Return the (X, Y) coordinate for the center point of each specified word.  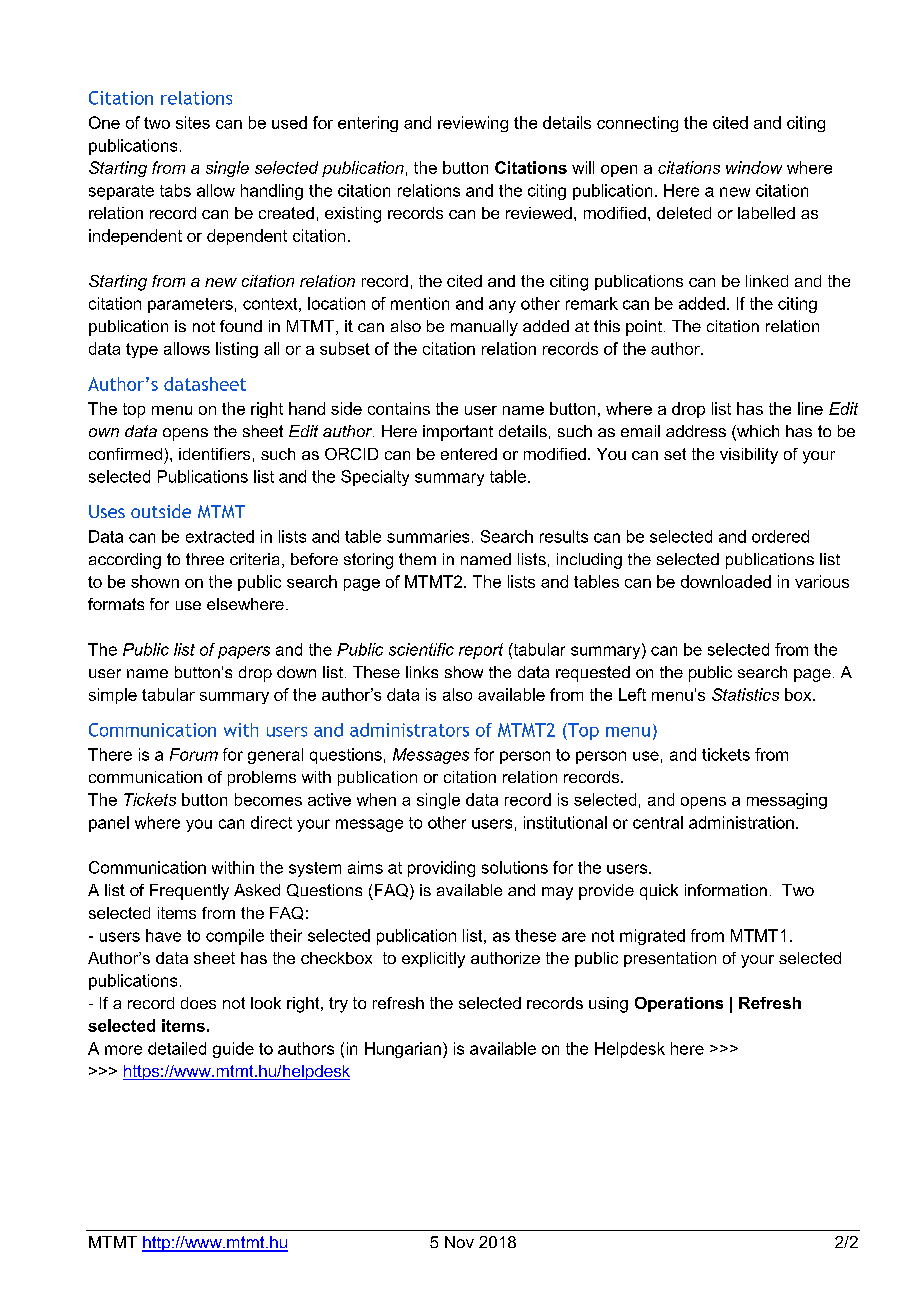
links (422, 672)
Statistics (745, 694)
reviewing (473, 124)
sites (193, 122)
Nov (459, 1242)
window (754, 167)
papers (244, 652)
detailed (177, 1048)
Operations (679, 1004)
